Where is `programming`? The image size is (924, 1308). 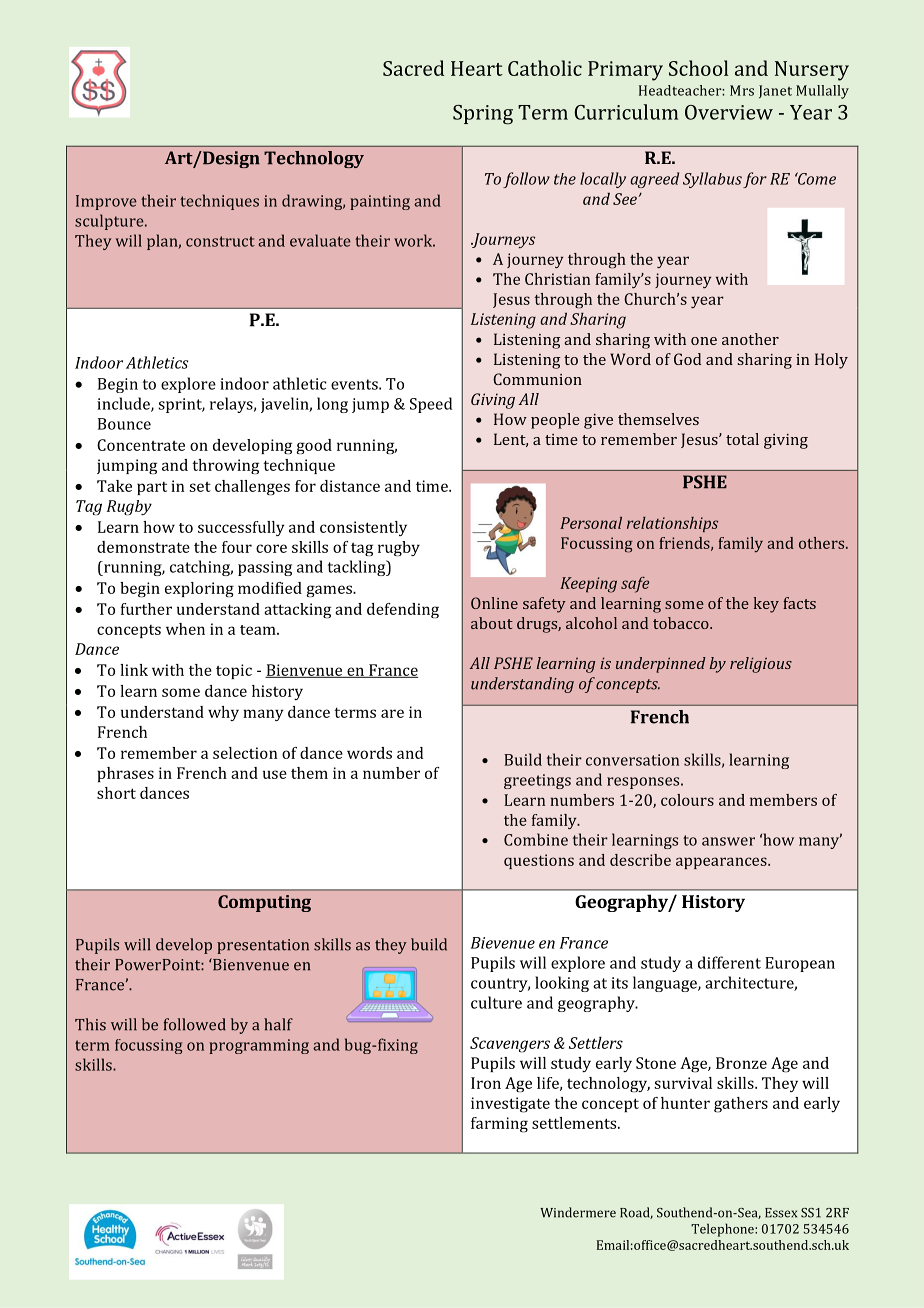
programming is located at coordinates (259, 1046).
